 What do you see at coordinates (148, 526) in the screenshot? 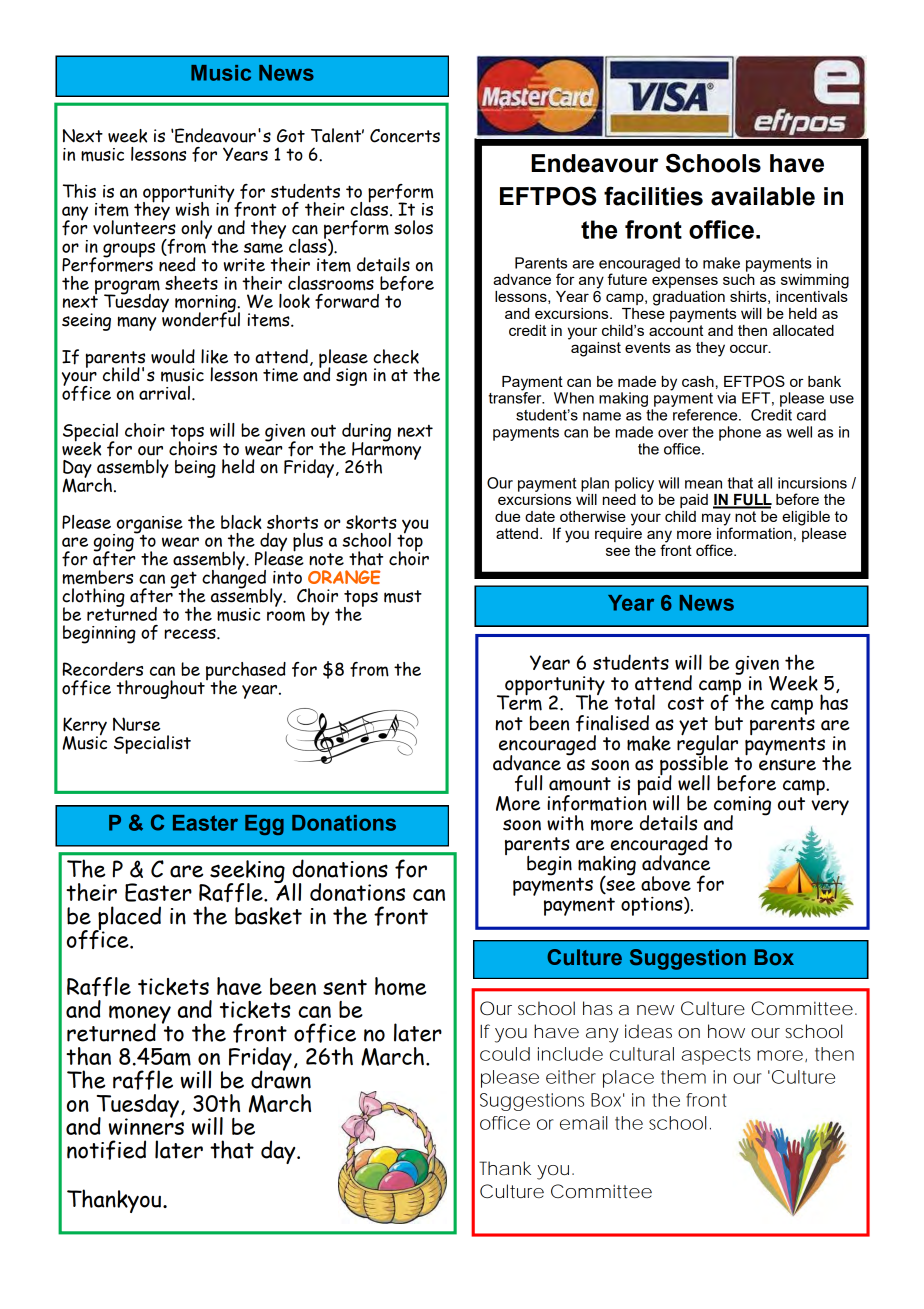
I see `organise` at bounding box center [148, 526].
